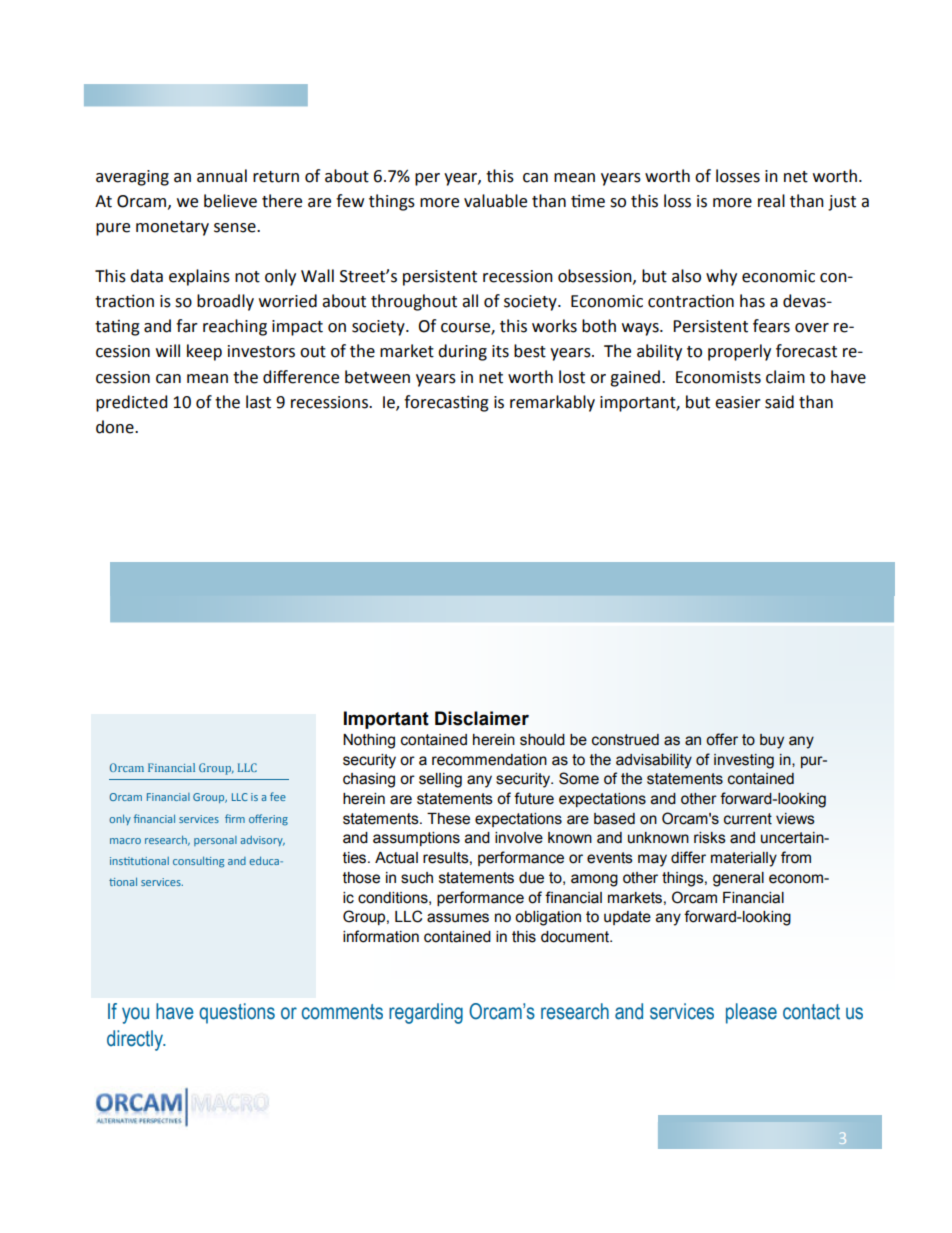  I want to click on recommendation, so click(489, 760).
